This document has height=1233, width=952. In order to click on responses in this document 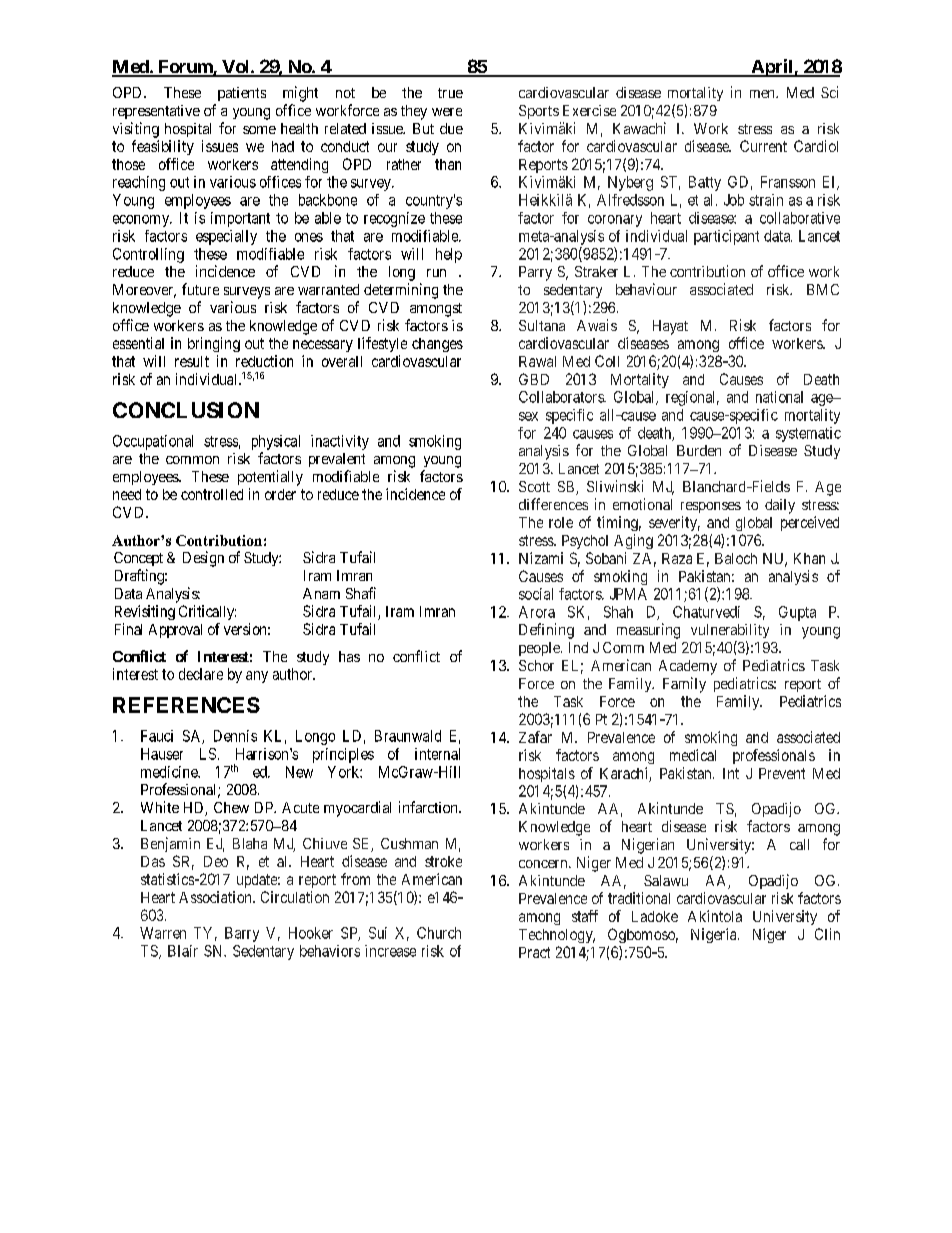, I will do `click(711, 507)`.
